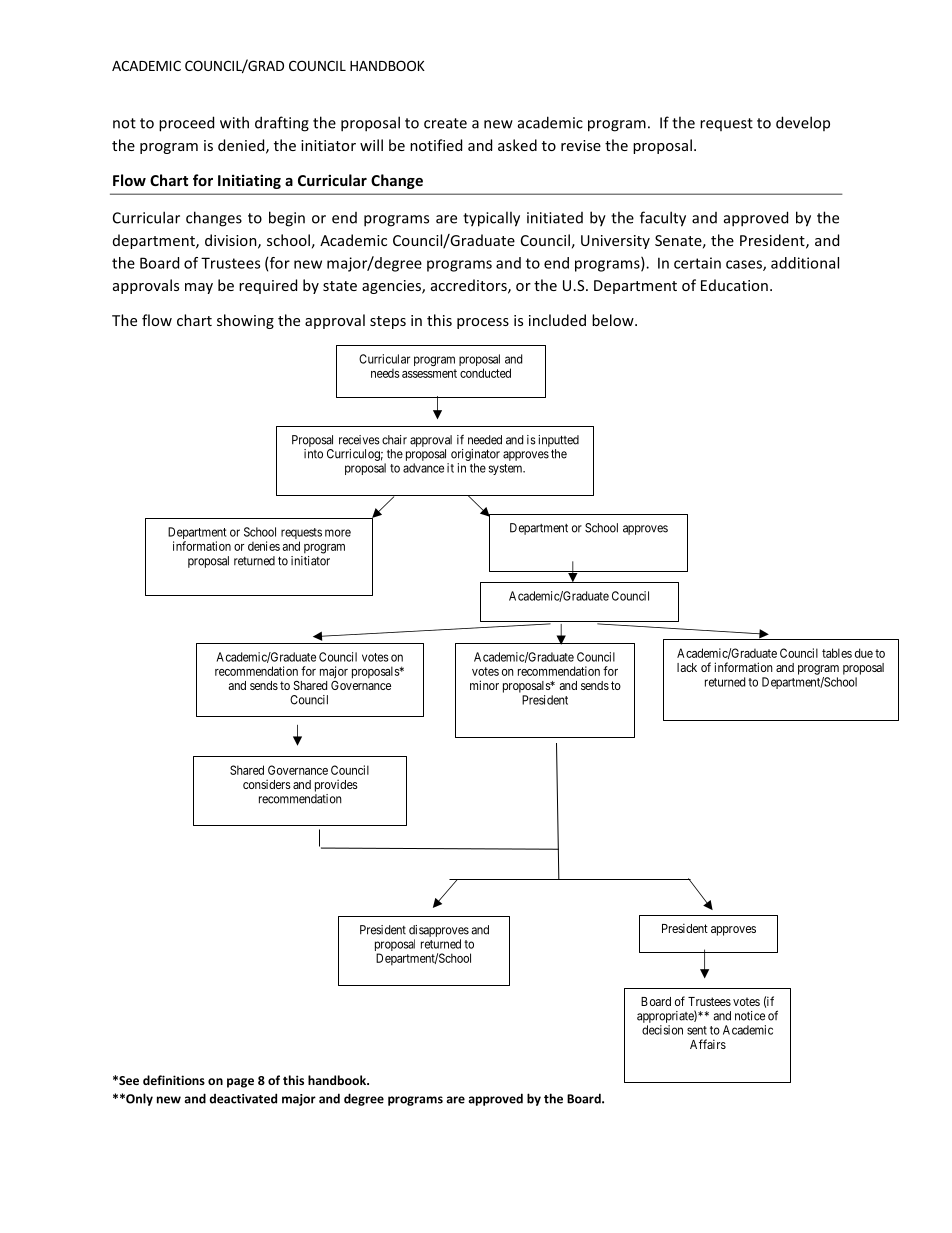  I want to click on develop, so click(803, 123).
